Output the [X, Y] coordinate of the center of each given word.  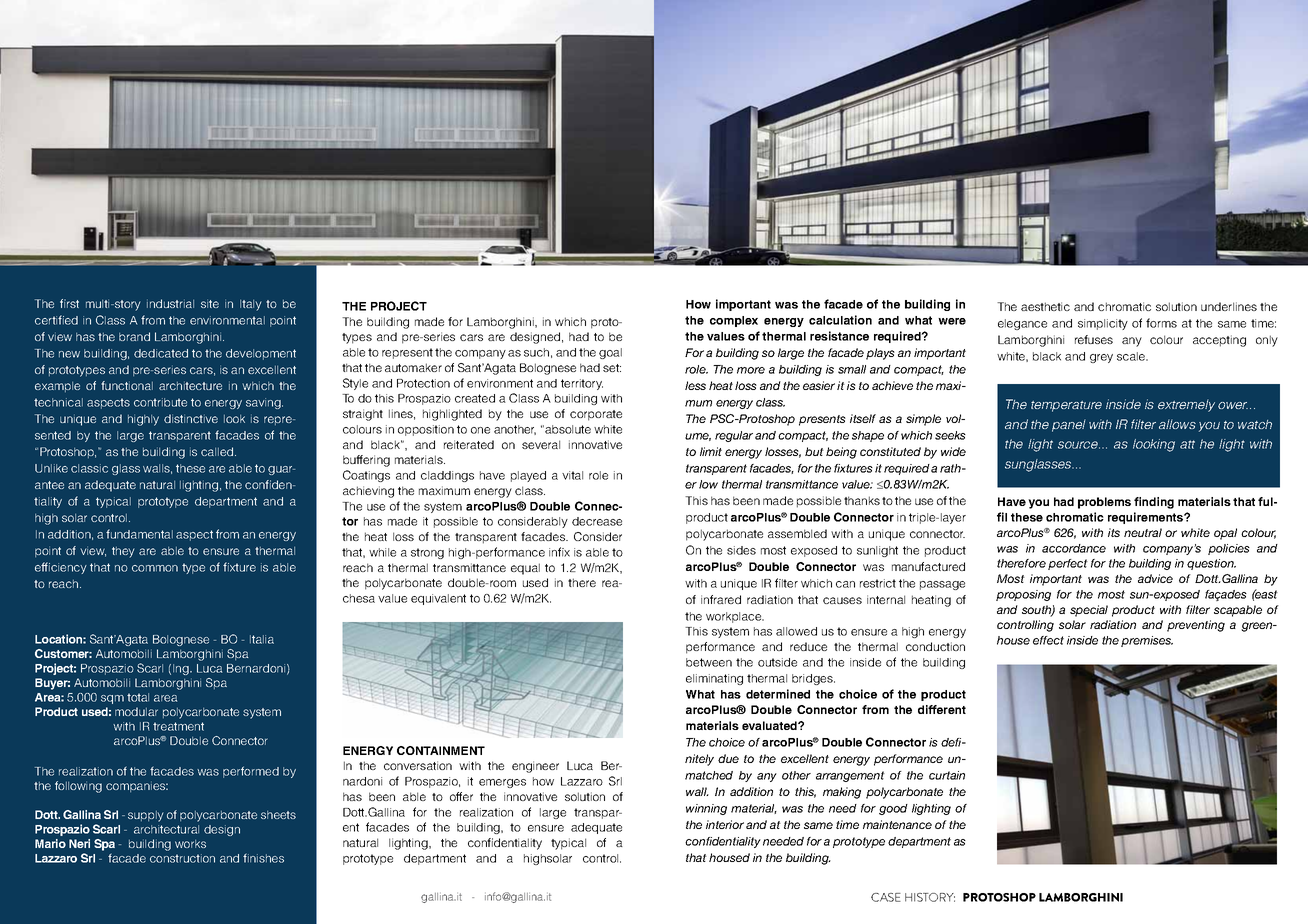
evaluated [770, 725]
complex [734, 321]
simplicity [1103, 324]
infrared [721, 599]
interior [725, 824]
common [155, 568]
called [218, 451]
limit [711, 451]
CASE [886, 897]
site [210, 303]
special [1089, 611]
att [1187, 444]
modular [136, 711]
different [942, 709]
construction [182, 858]
